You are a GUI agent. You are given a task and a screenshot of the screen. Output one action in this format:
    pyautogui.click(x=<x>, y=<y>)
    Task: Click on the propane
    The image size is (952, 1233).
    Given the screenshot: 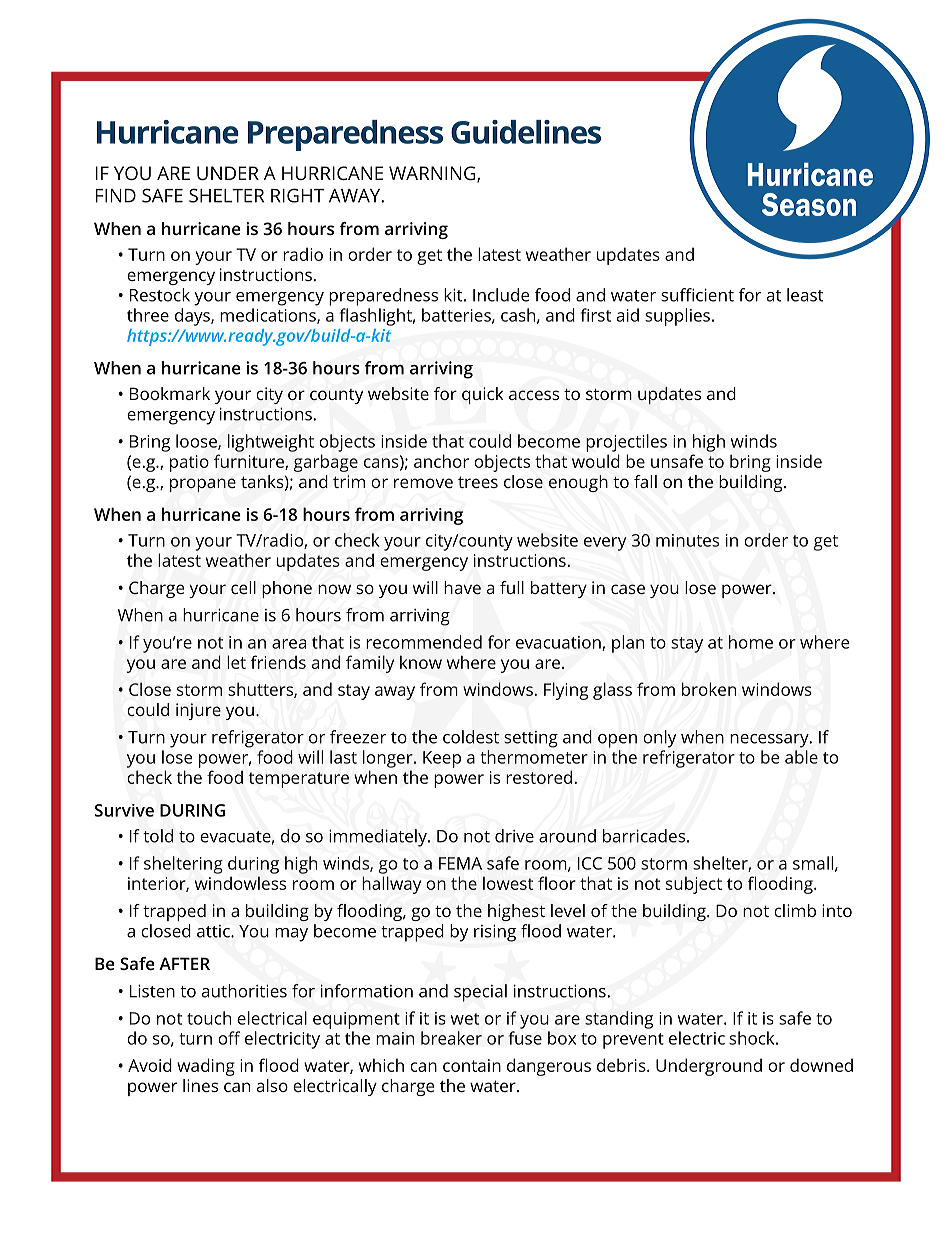 What is the action you would take?
    pyautogui.click(x=203, y=485)
